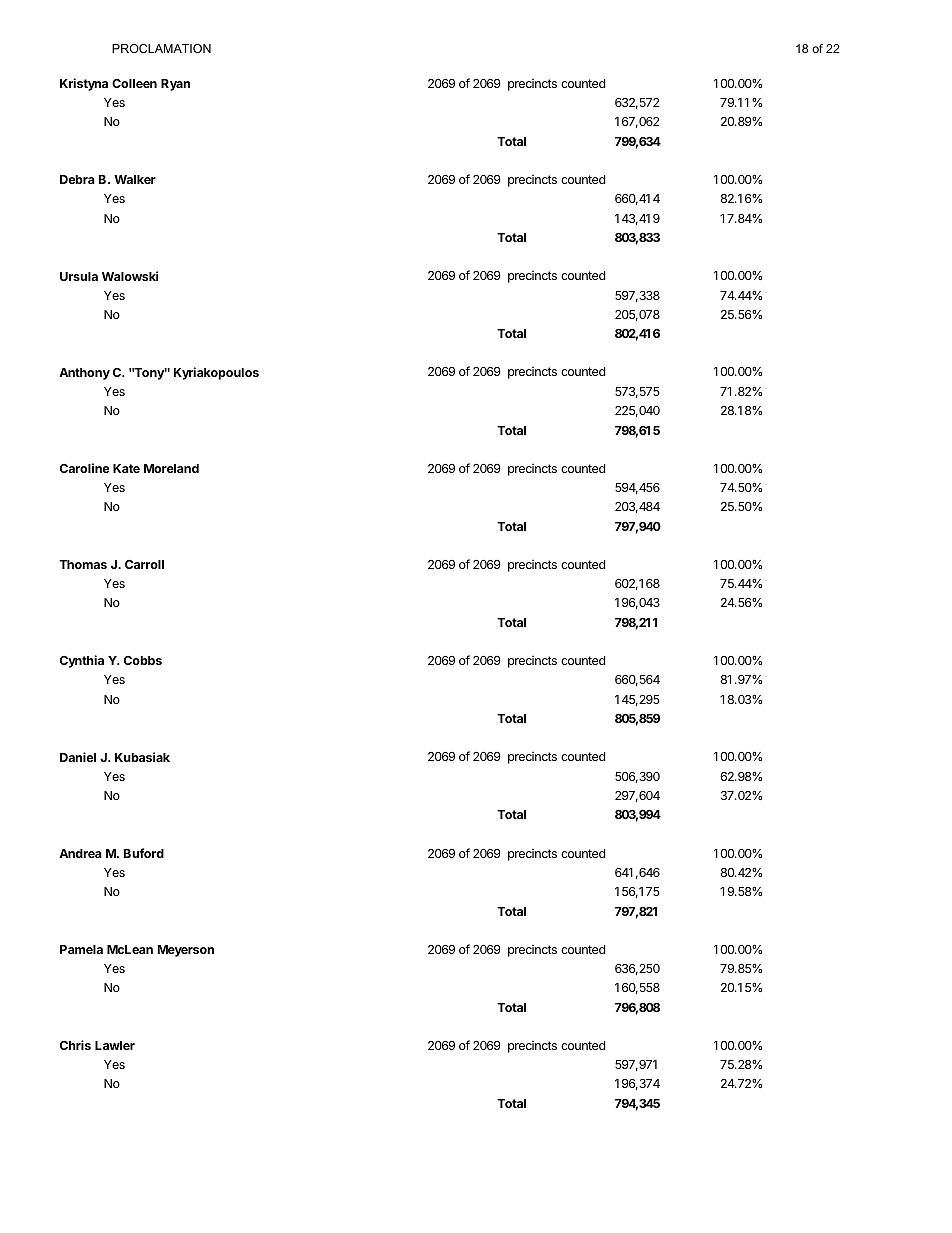 This screenshot has width=952, height=1233. What do you see at coordinates (186, 951) in the screenshot?
I see `Meyerson` at bounding box center [186, 951].
